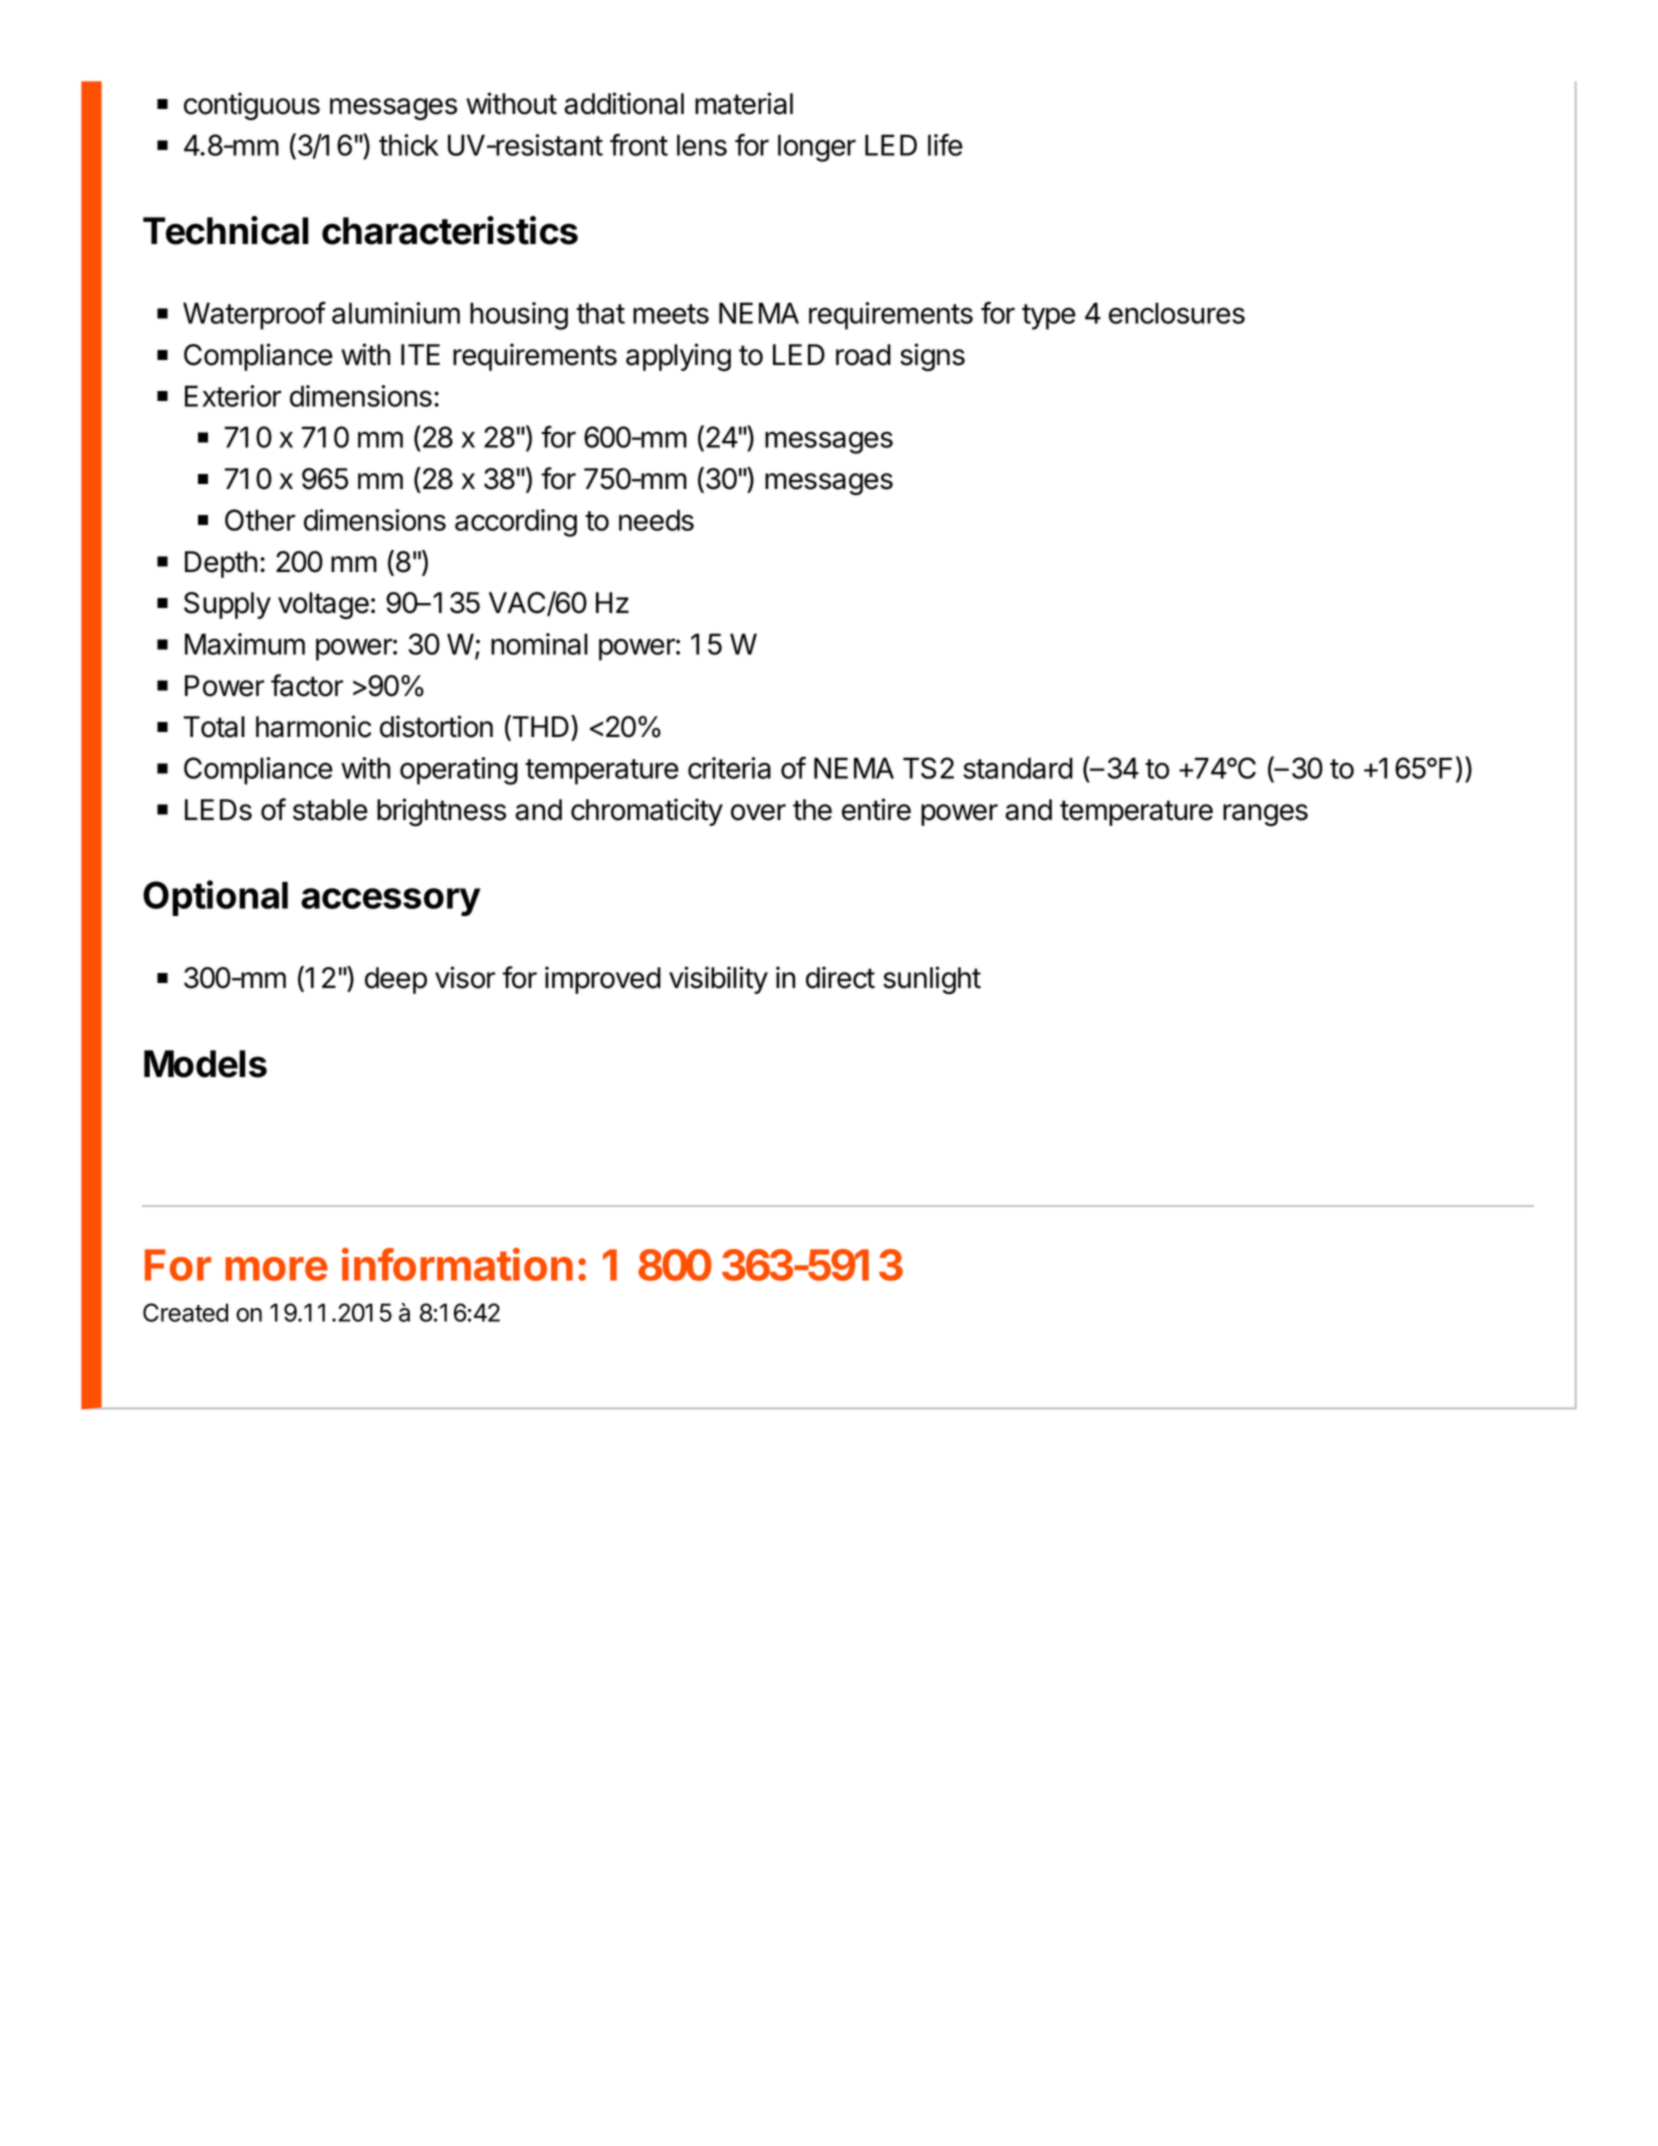 The image size is (1658, 2146). What do you see at coordinates (1018, 768) in the screenshot?
I see `standard` at bounding box center [1018, 768].
